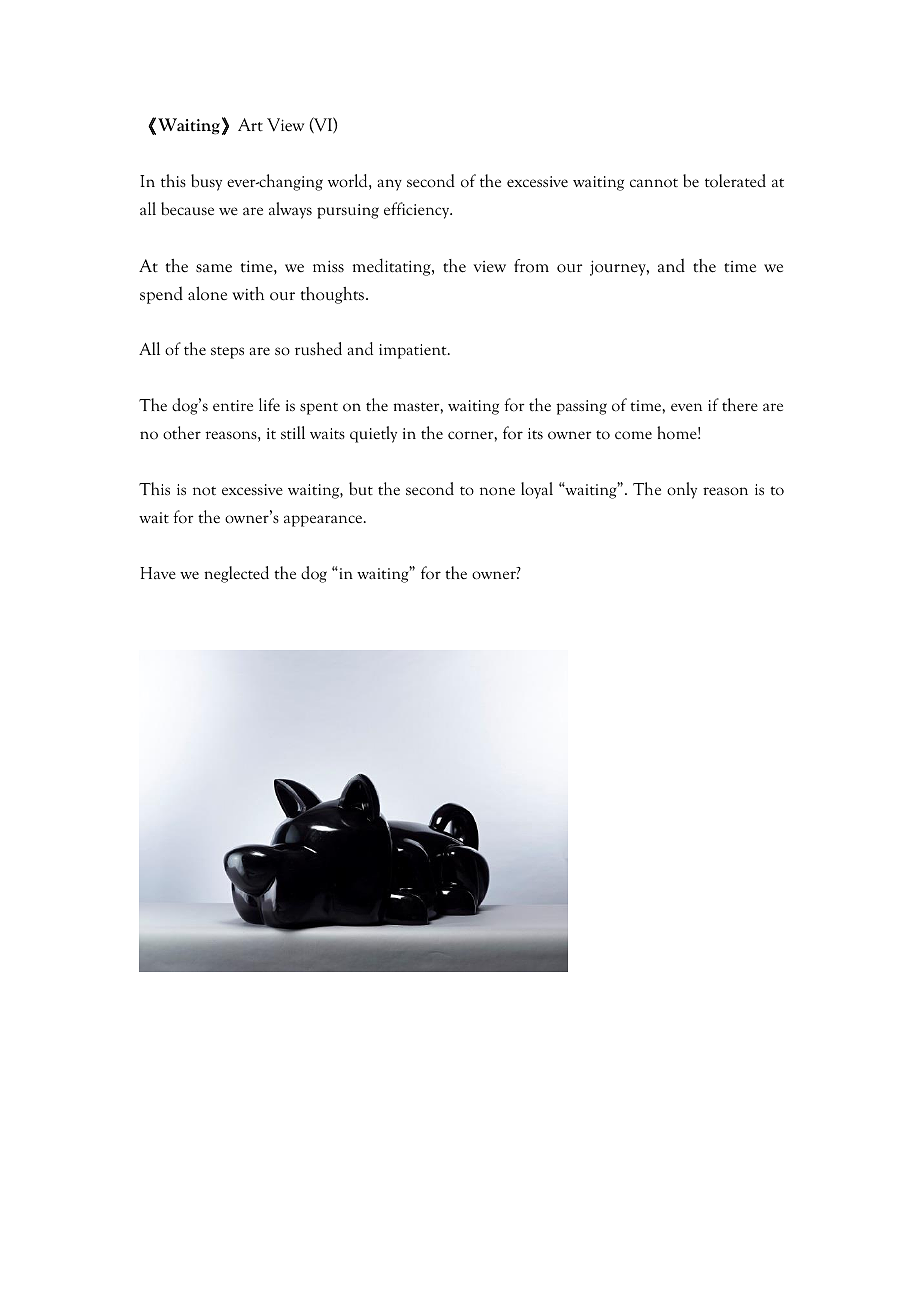  I want to click on efficiency, so click(418, 210).
